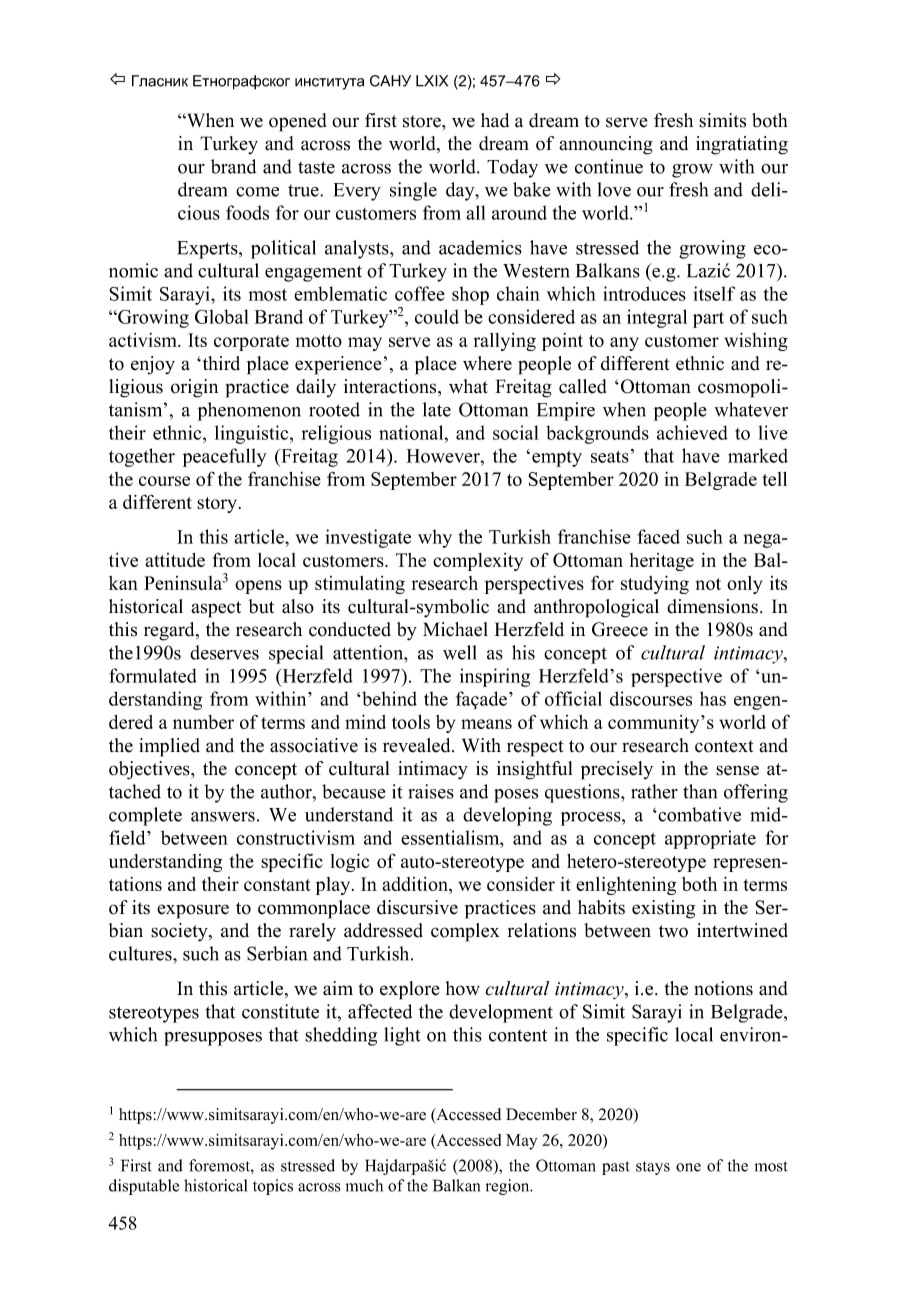 Image resolution: width=924 pixels, height=1304 pixels. What do you see at coordinates (673, 931) in the screenshot?
I see `two` at bounding box center [673, 931].
